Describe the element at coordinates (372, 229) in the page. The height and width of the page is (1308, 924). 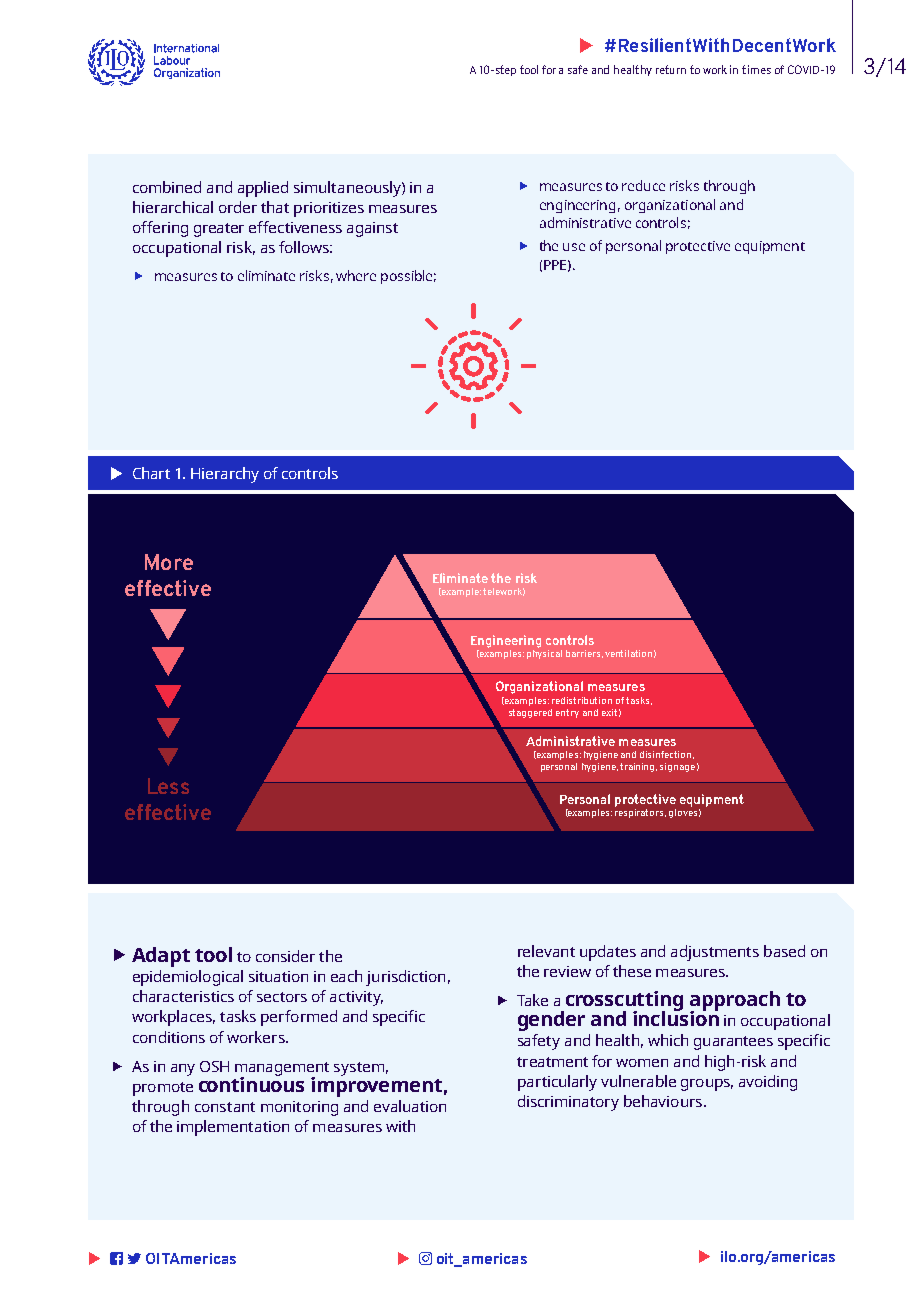
I see `against` at that location.
